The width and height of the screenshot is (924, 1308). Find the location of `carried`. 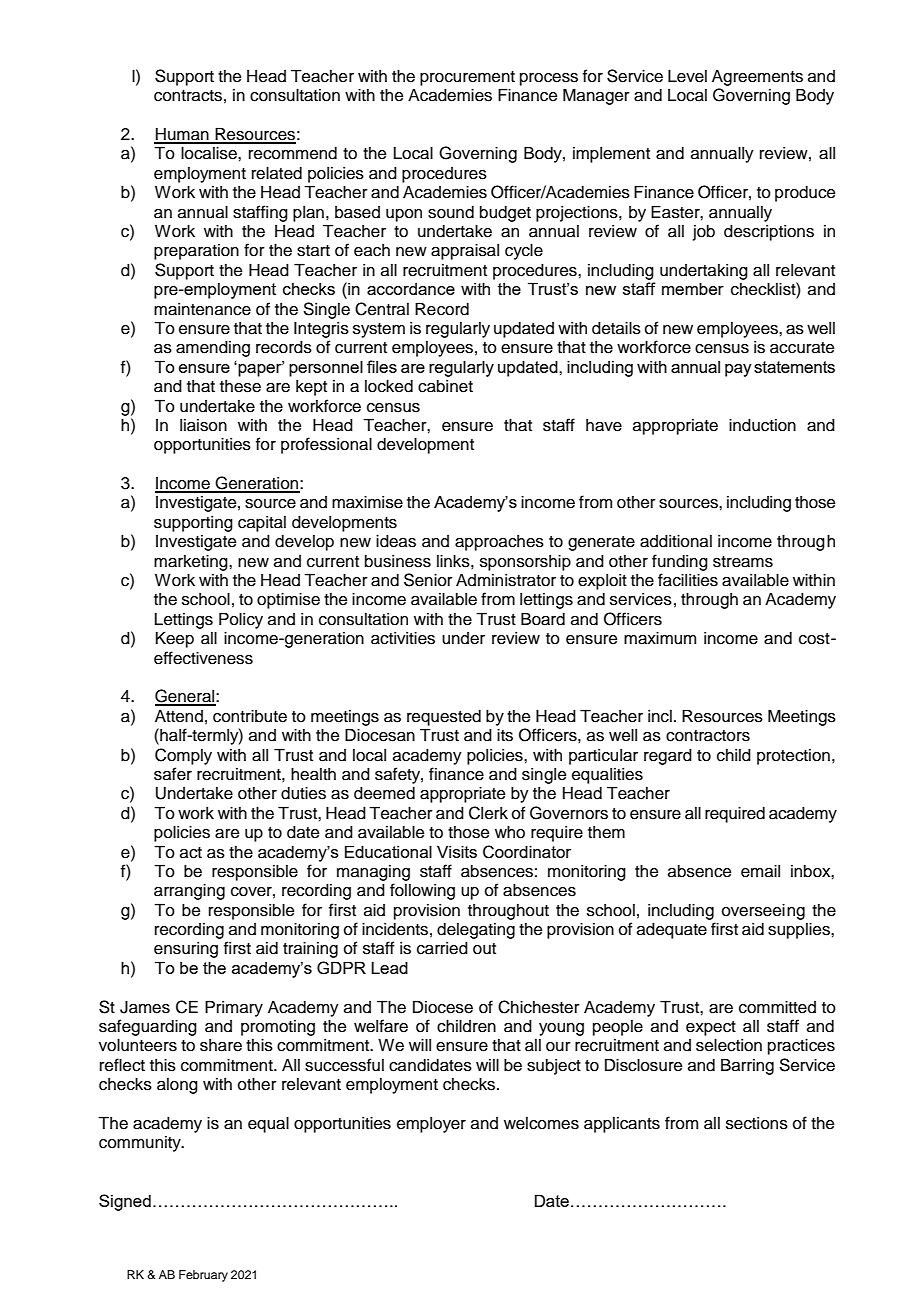

carried is located at coordinates (442, 948).
